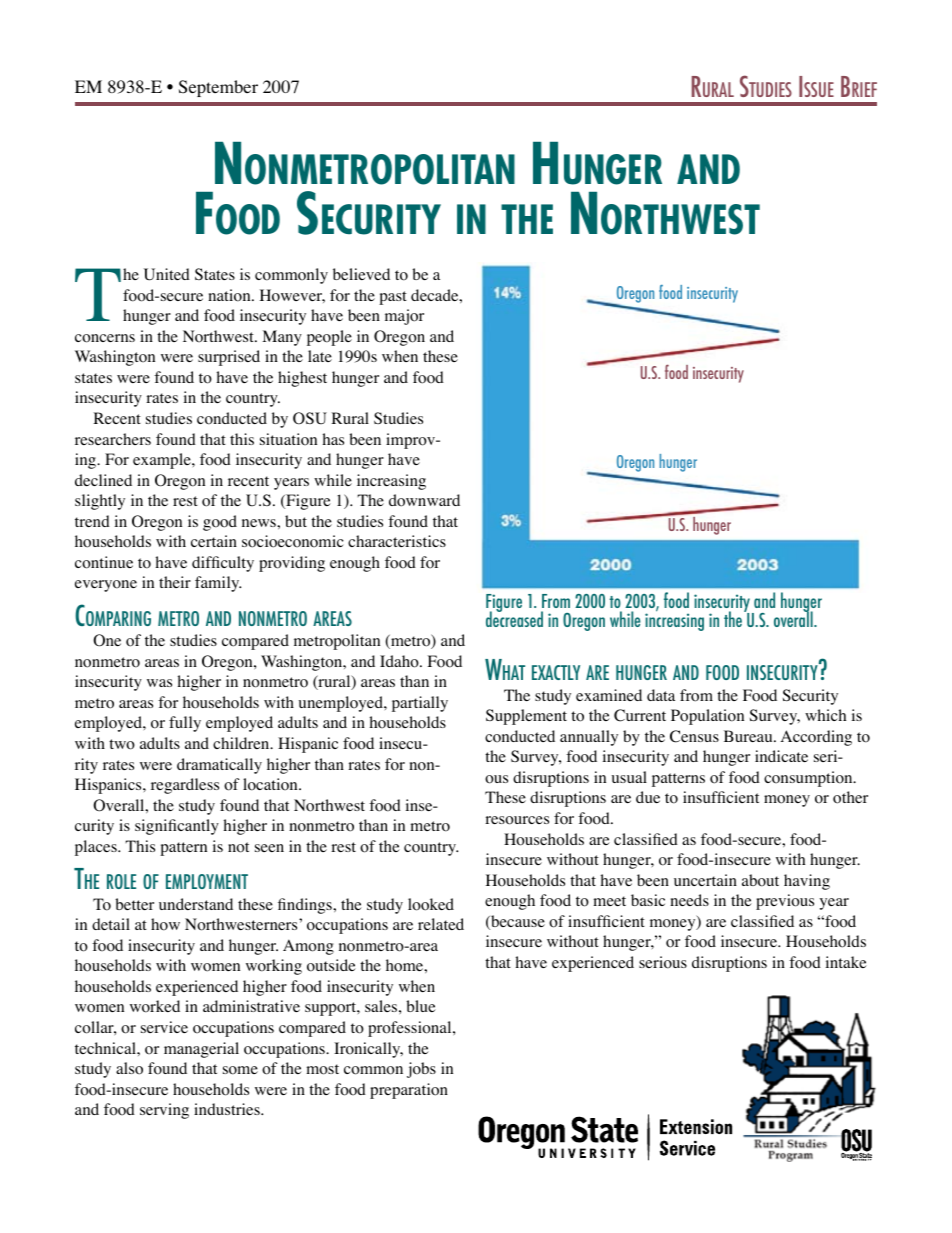 The height and width of the document is (1233, 952). I want to click on September, so click(218, 88).
